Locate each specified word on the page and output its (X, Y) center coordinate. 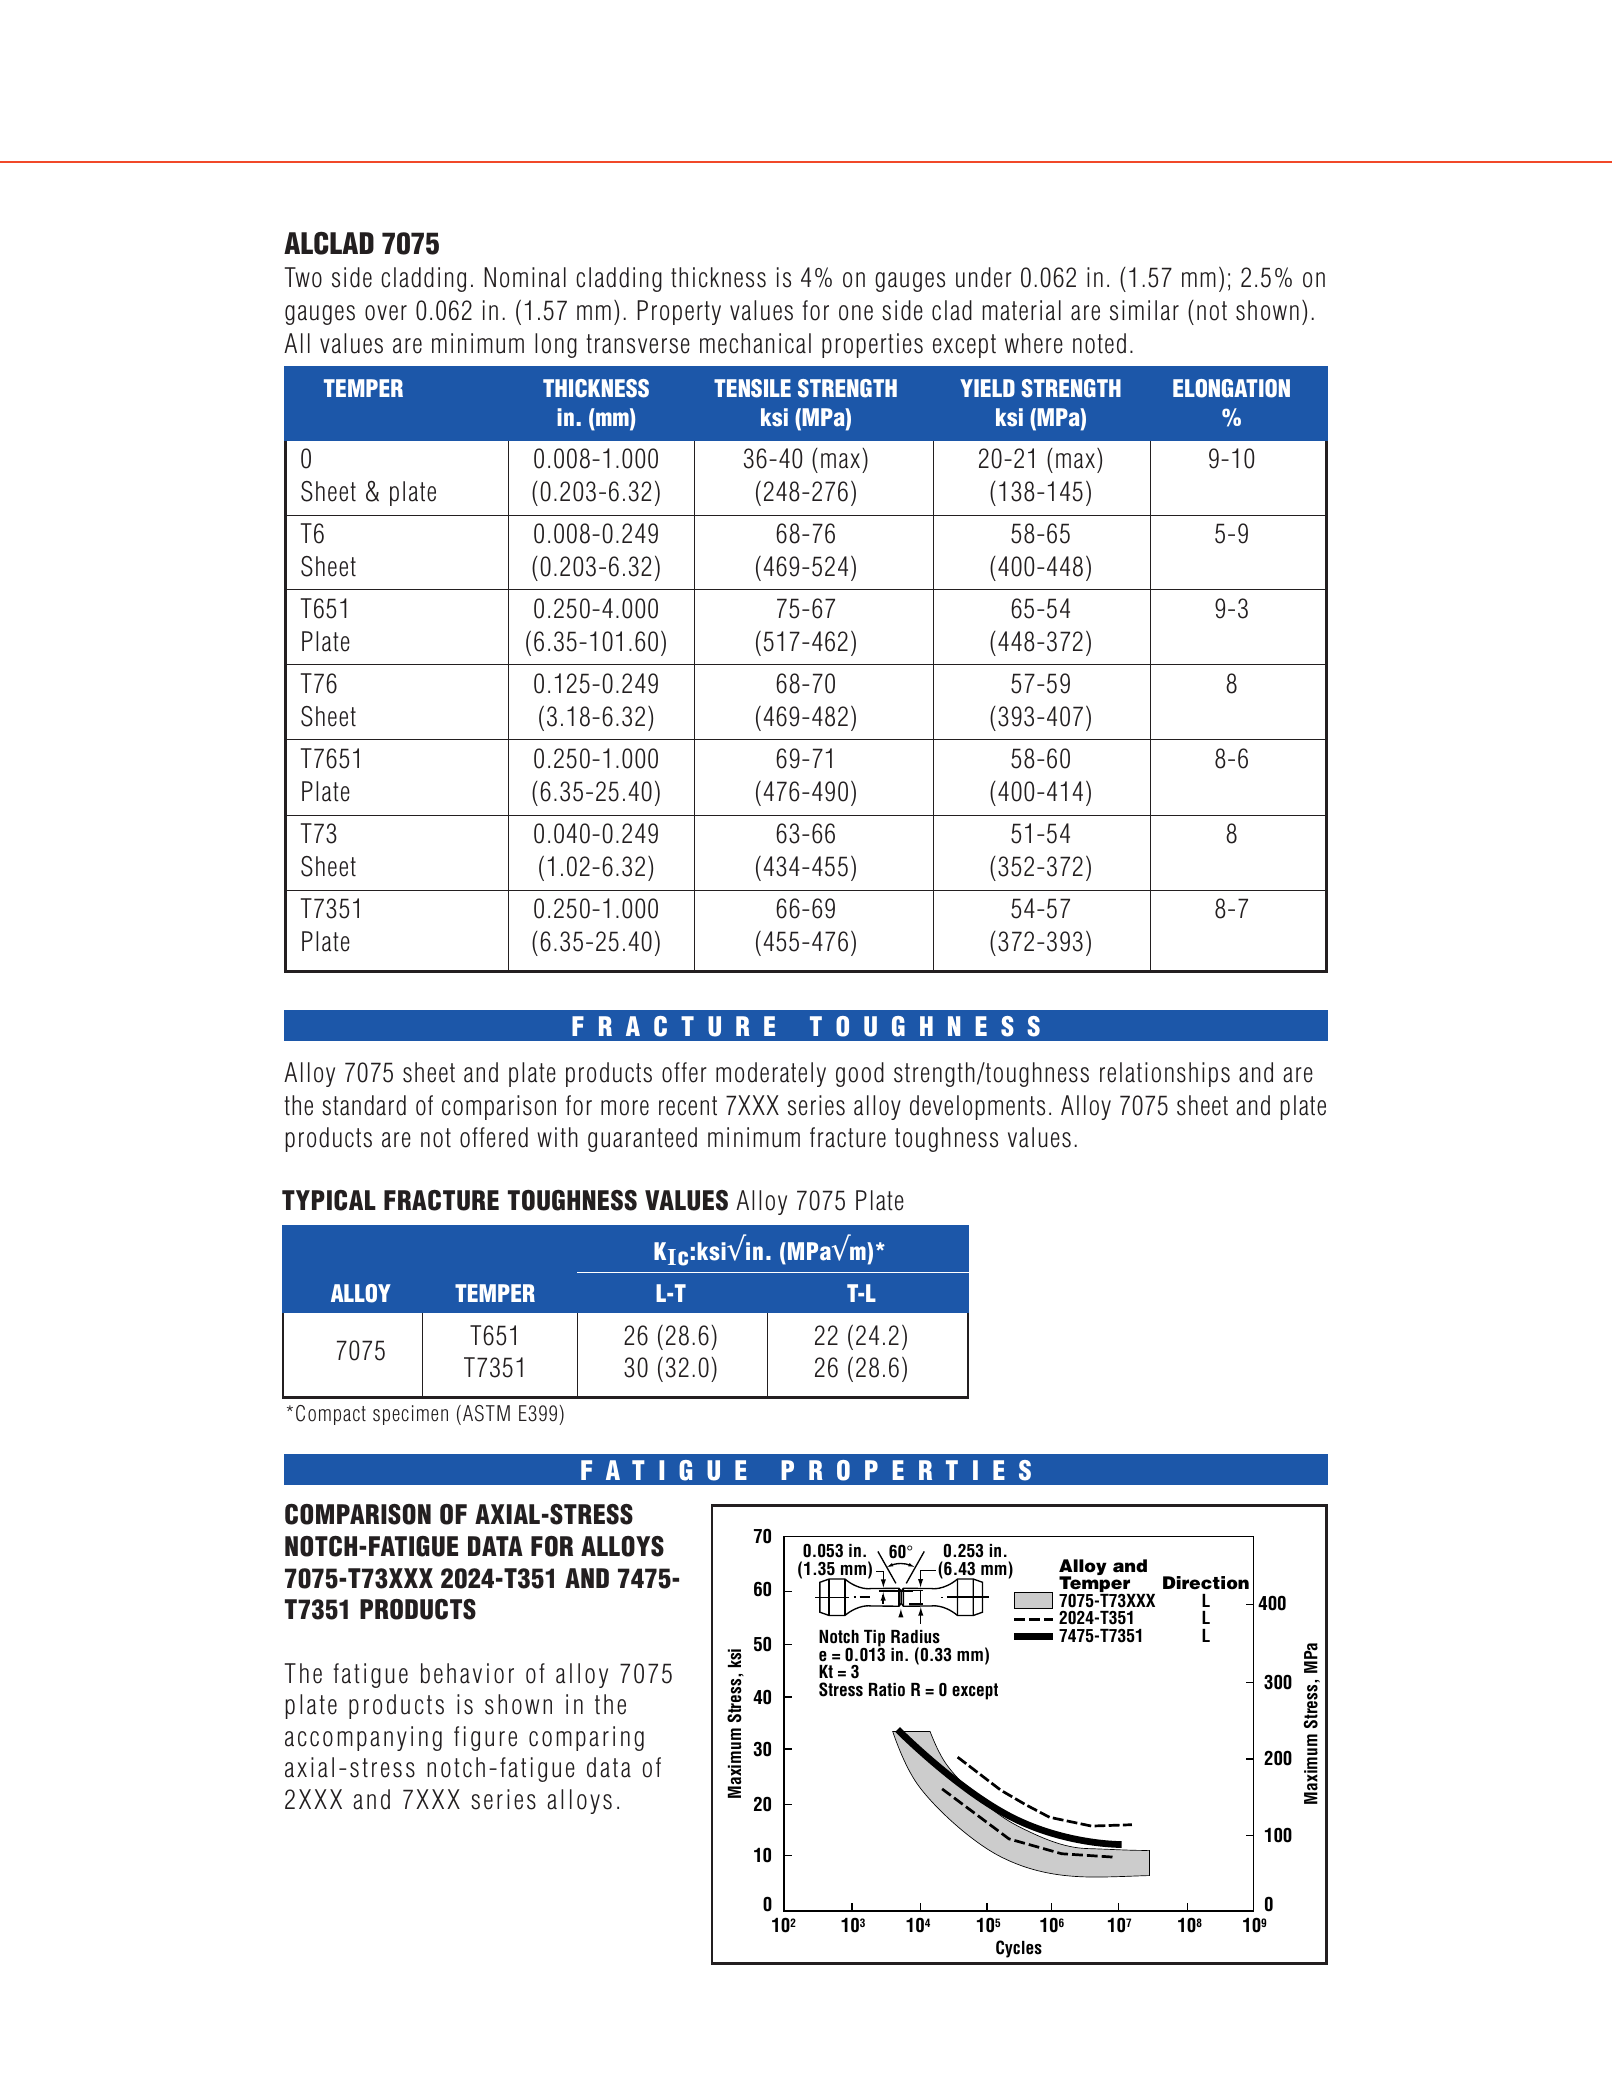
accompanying (363, 1738)
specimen (410, 1415)
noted (1099, 343)
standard (364, 1105)
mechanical (755, 343)
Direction (1206, 1583)
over (386, 313)
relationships (1165, 1074)
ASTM (486, 1413)
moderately (771, 1074)
